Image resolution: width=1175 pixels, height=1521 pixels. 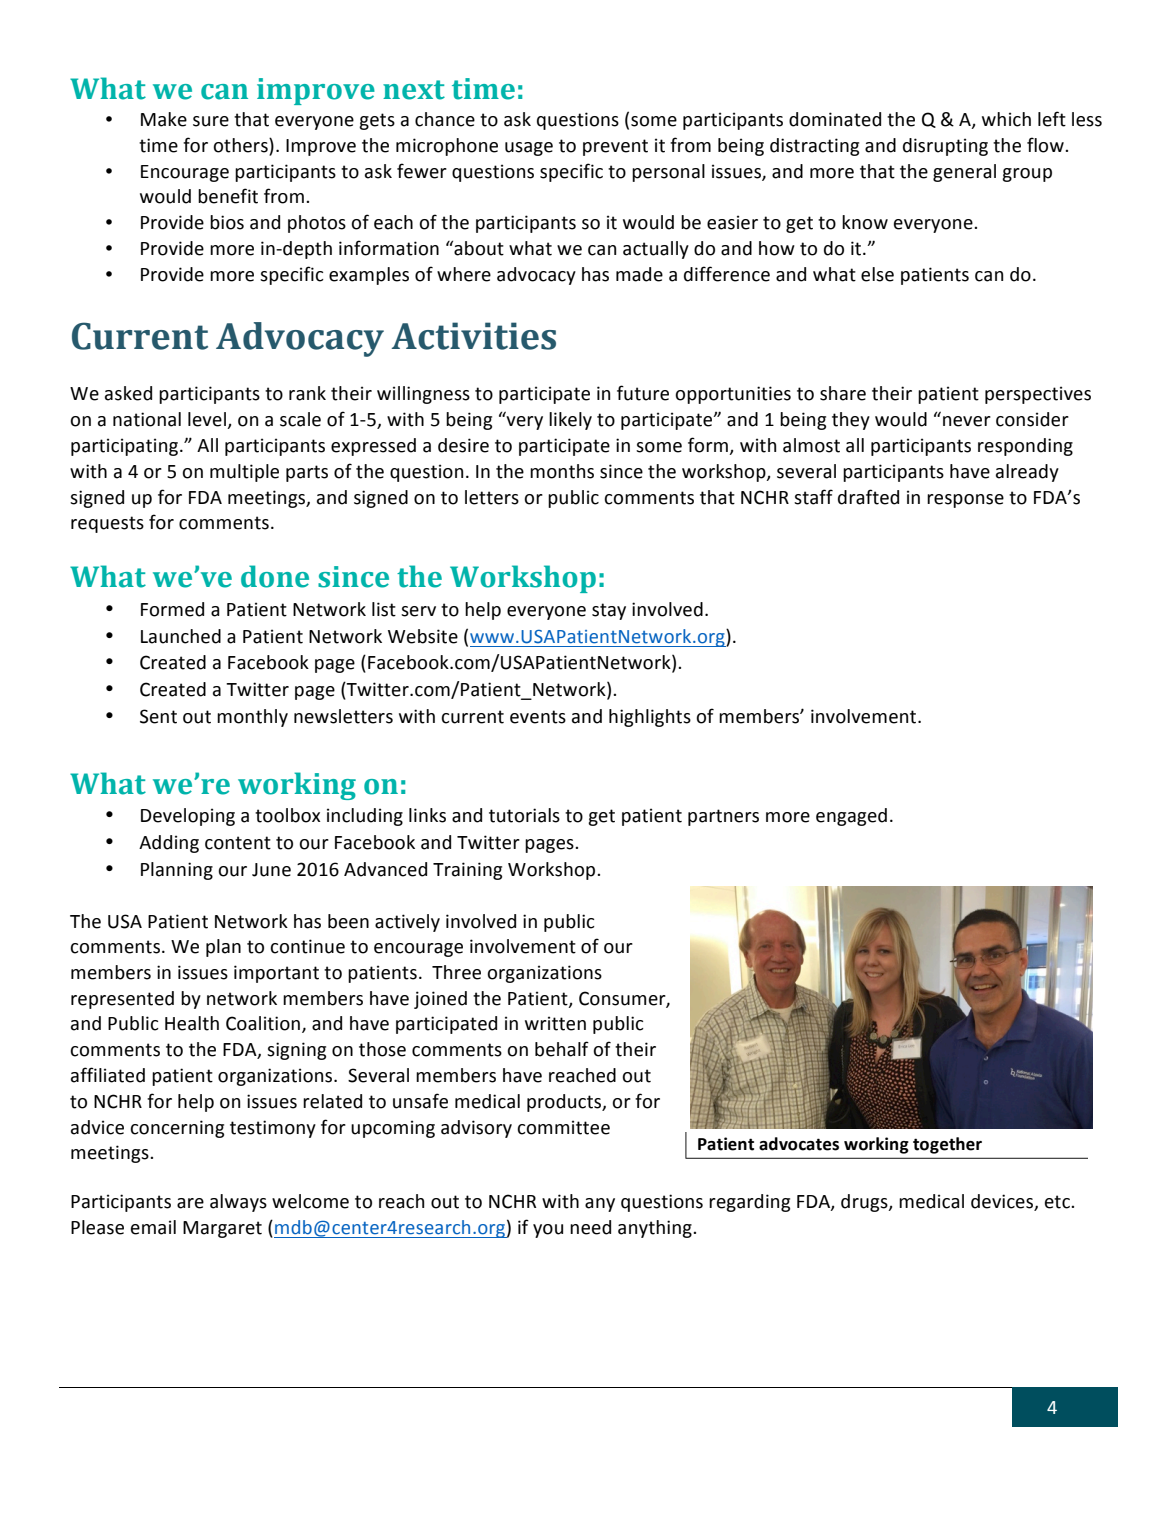 I want to click on always, so click(x=238, y=1203).
